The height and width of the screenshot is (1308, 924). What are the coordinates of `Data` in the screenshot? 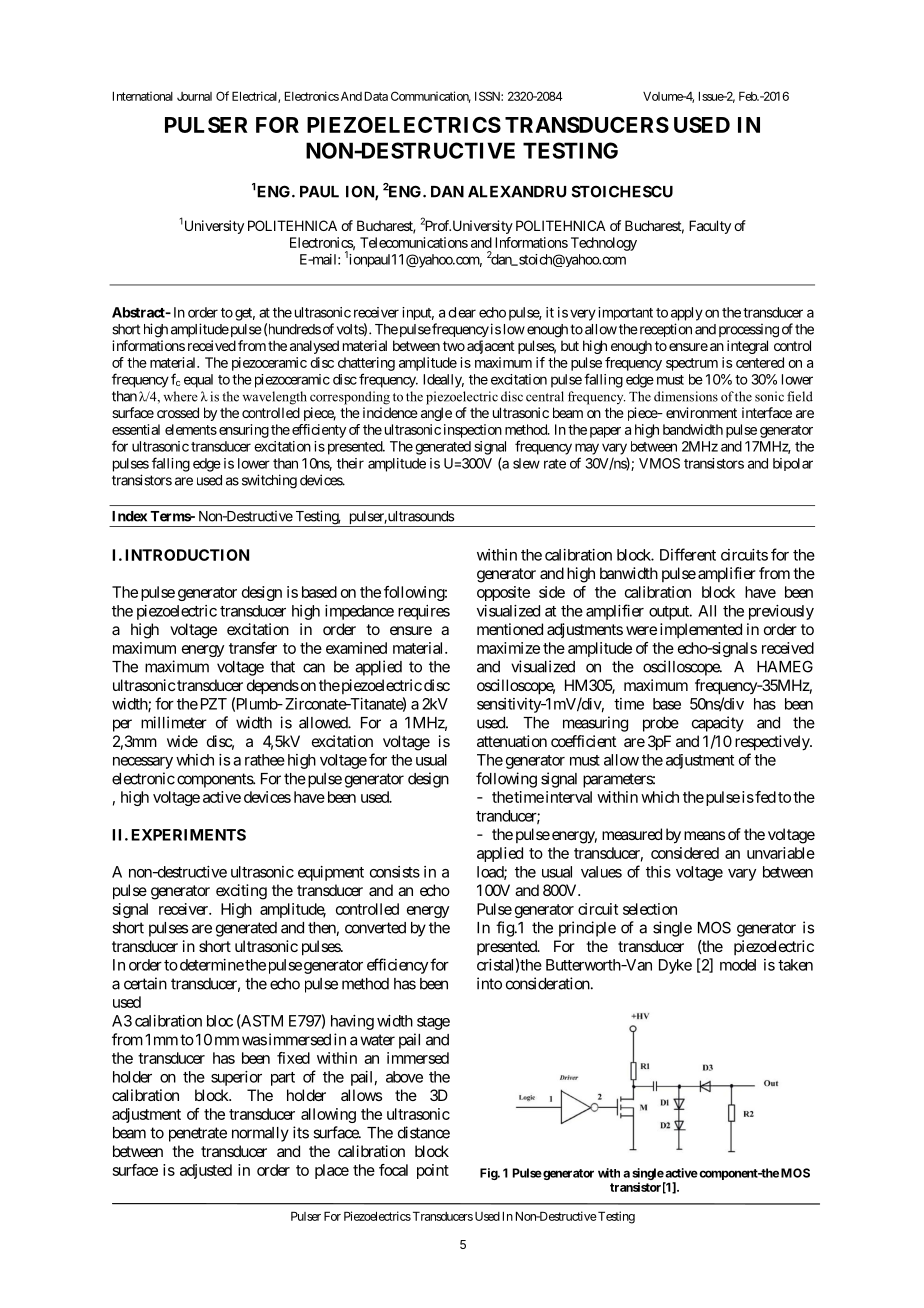 It's located at (376, 96).
